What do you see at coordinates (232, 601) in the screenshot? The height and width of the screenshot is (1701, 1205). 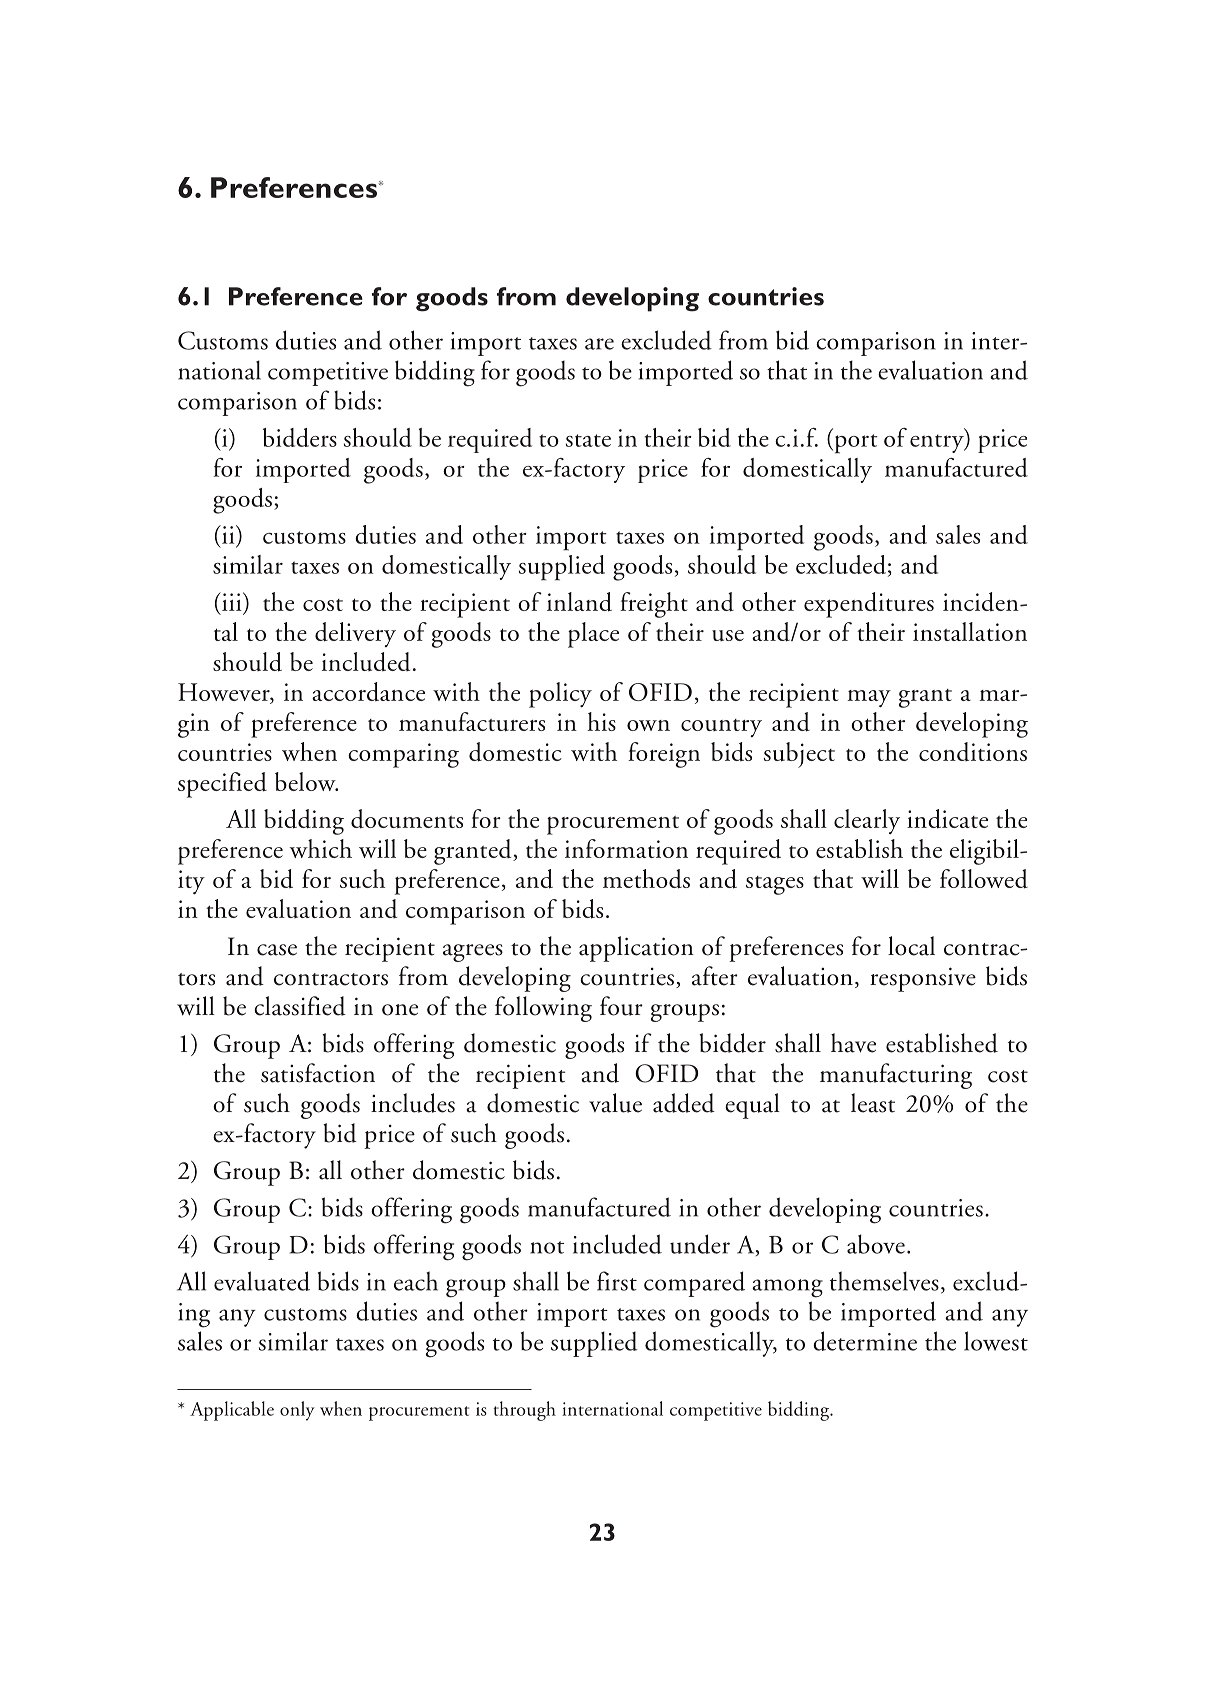 I see `iii` at bounding box center [232, 601].
